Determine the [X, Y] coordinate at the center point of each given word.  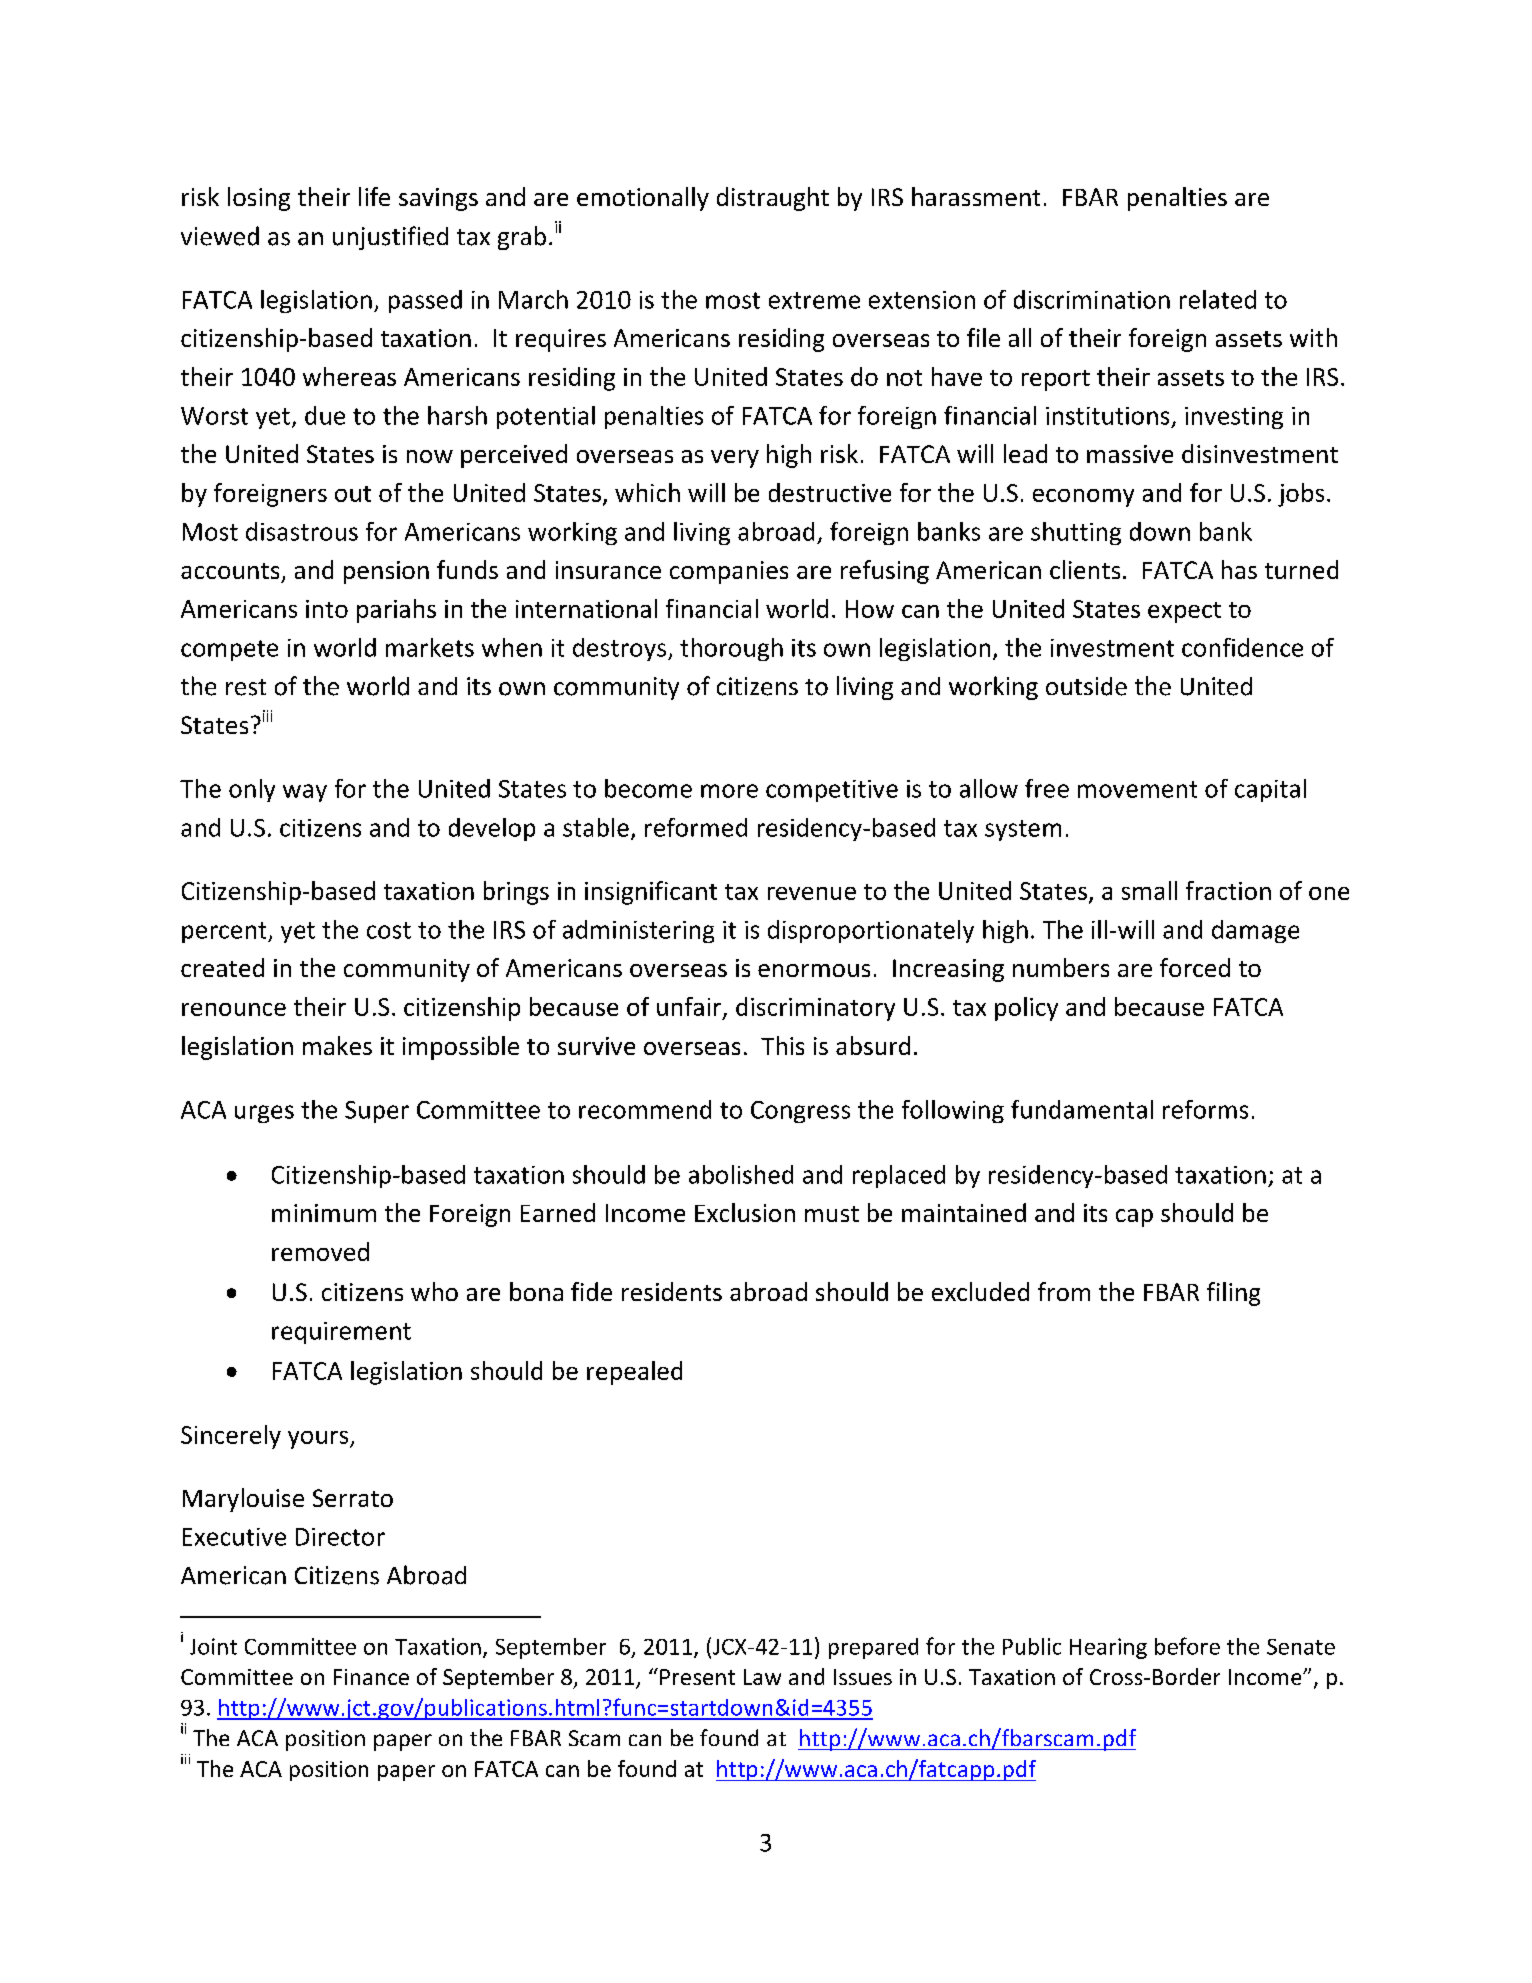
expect [1184, 612]
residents [672, 1291]
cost [389, 930]
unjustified [390, 238]
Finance [371, 1677]
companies [729, 572]
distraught [773, 199]
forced [1195, 967]
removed [320, 1251]
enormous [814, 970]
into [327, 609]
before [1187, 1646]
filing [1233, 1294]
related [1218, 299]
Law [762, 1677]
